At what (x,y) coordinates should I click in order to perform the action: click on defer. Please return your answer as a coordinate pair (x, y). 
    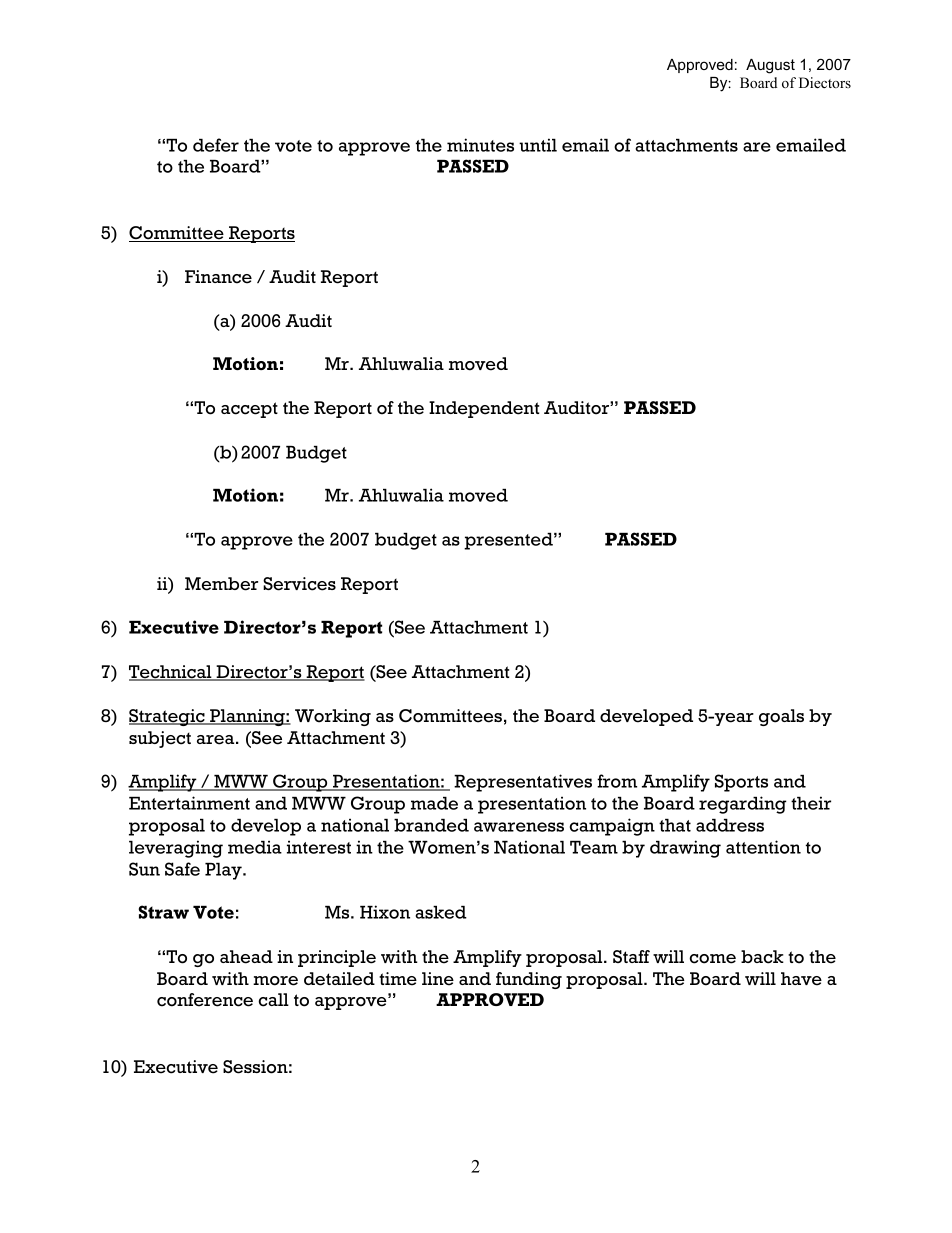
    Looking at the image, I should click on (216, 145).
